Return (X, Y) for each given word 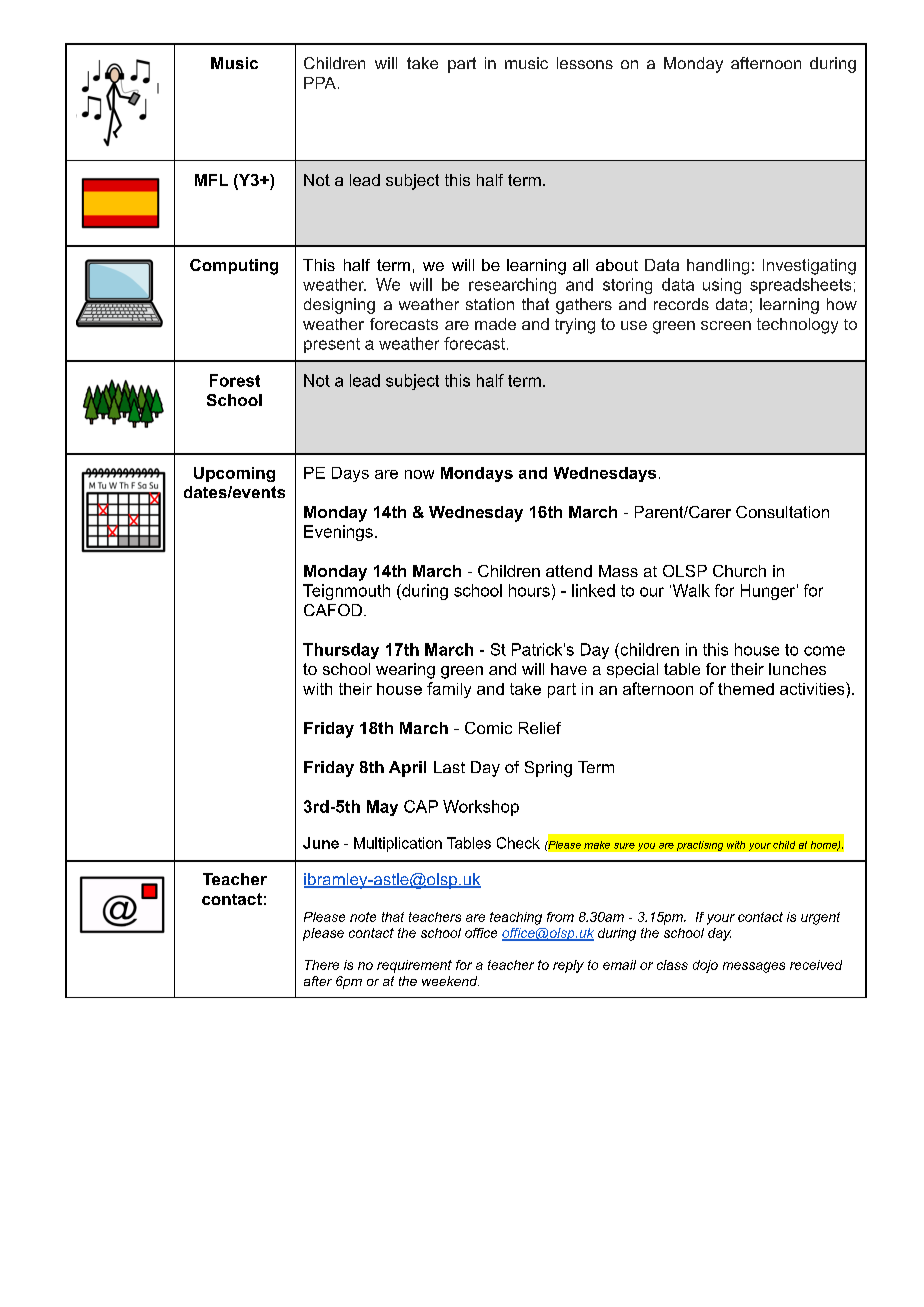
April (407, 769)
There (322, 965)
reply (568, 966)
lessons (585, 63)
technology (797, 326)
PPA (320, 83)
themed (746, 689)
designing (339, 306)
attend (569, 571)
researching (512, 286)
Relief (540, 728)
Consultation (782, 512)
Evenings (338, 533)
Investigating (809, 267)
